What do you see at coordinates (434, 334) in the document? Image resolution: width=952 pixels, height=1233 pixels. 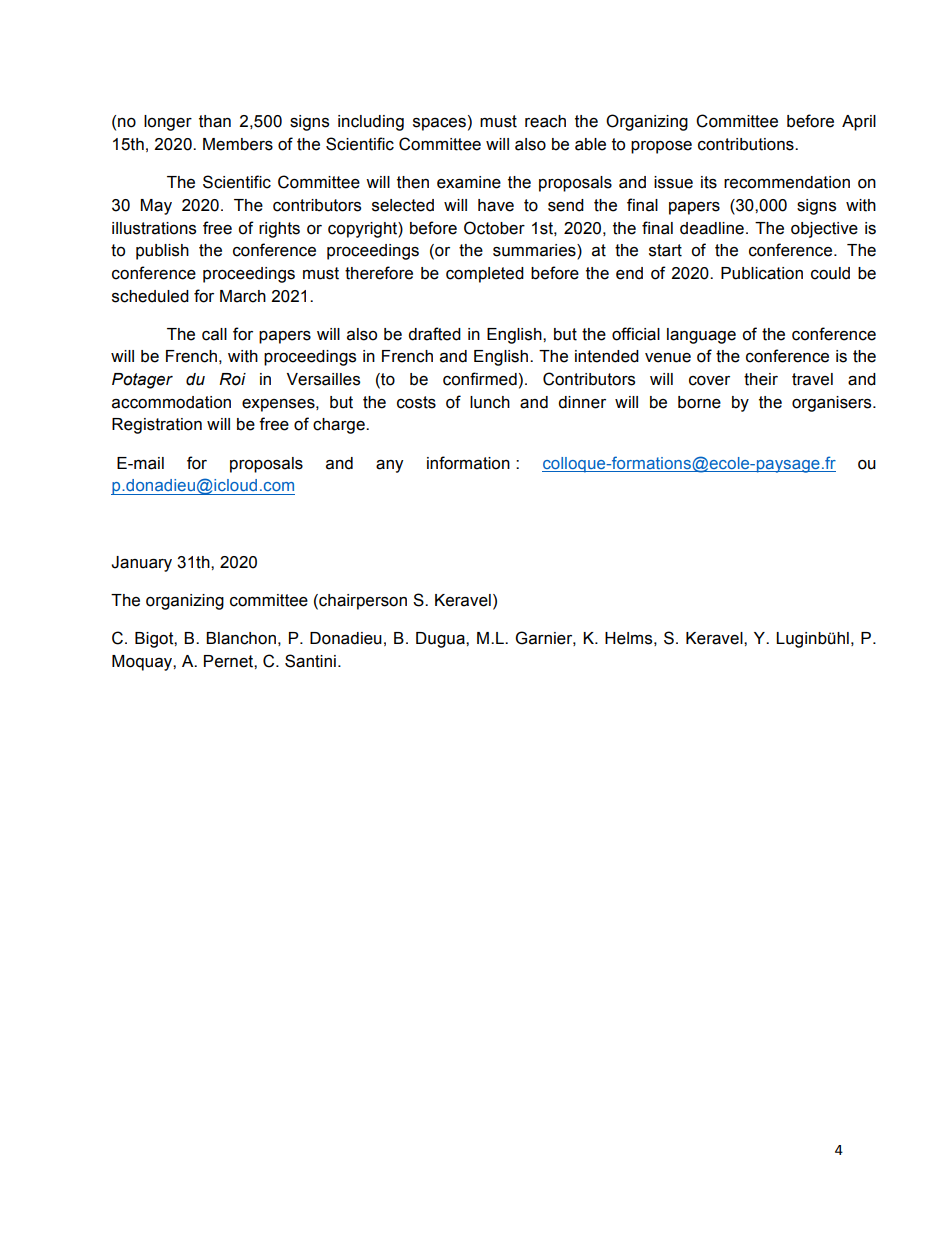 I see `drafted` at bounding box center [434, 334].
